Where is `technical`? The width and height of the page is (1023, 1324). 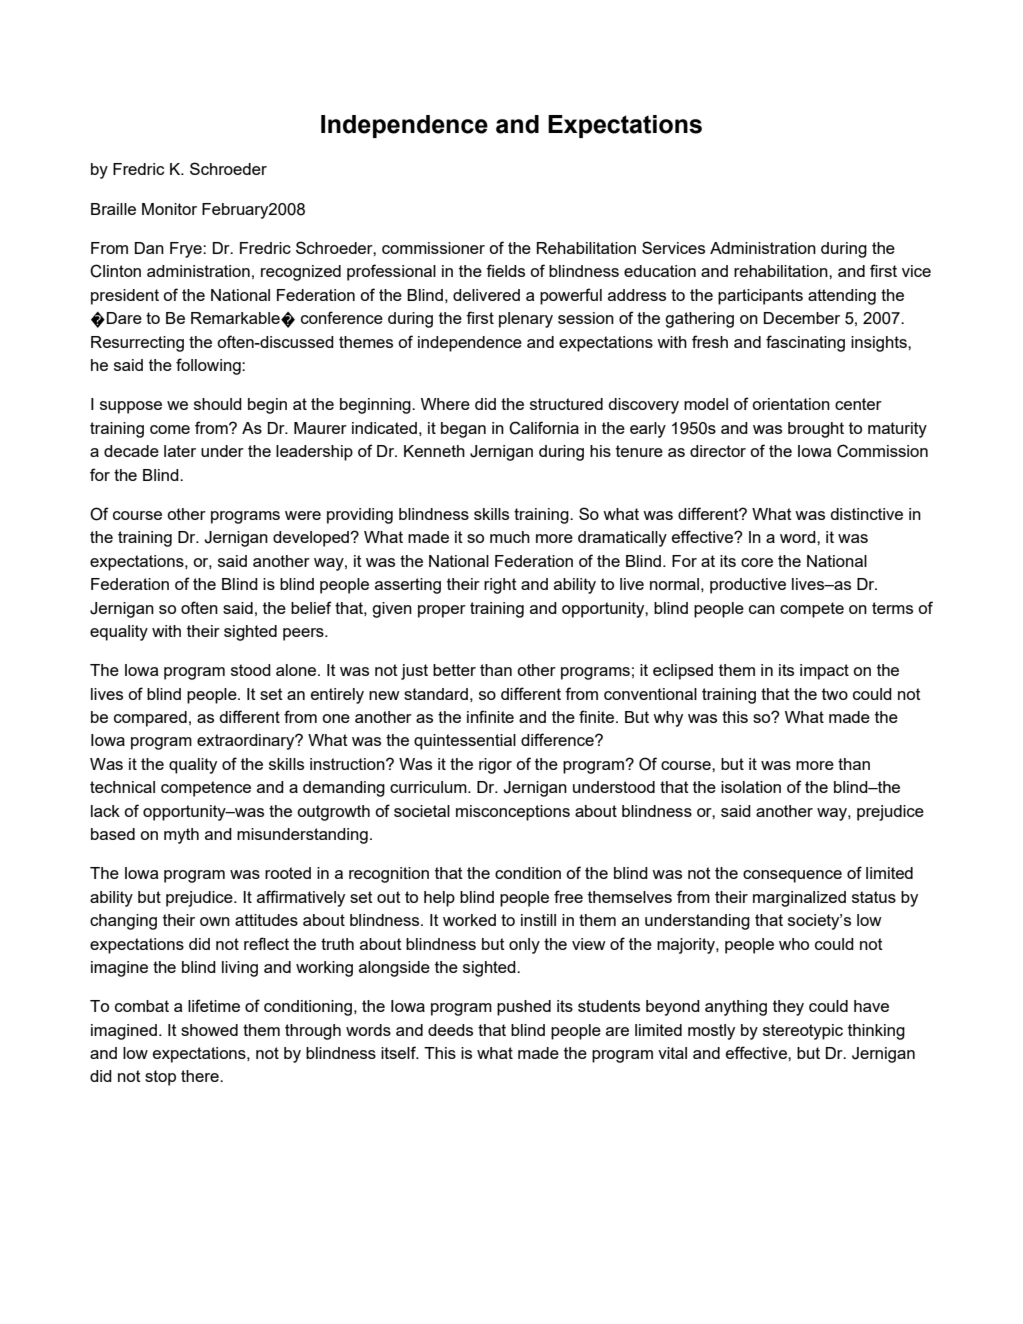
technical is located at coordinates (122, 787).
